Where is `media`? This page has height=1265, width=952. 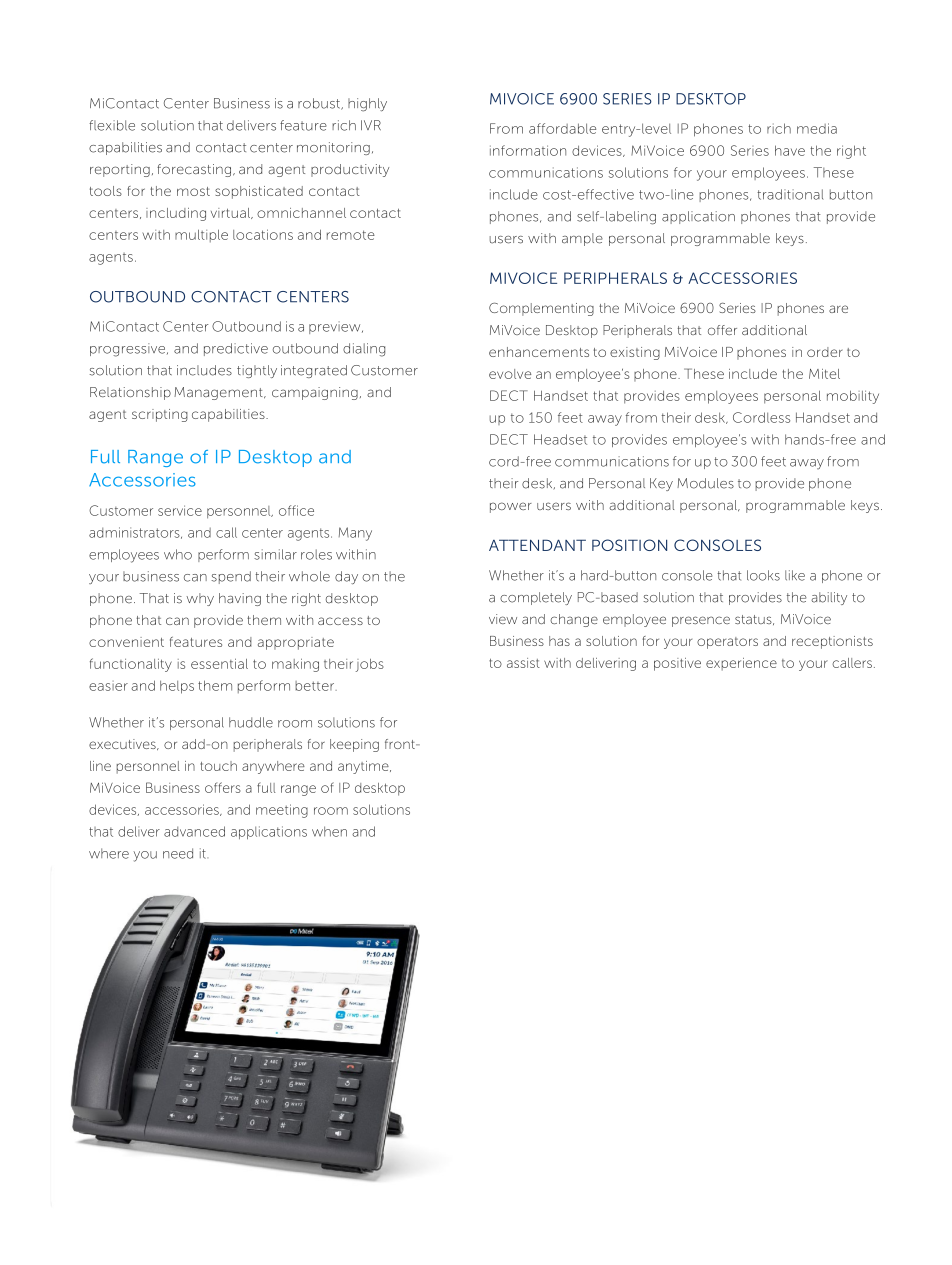
media is located at coordinates (817, 128).
